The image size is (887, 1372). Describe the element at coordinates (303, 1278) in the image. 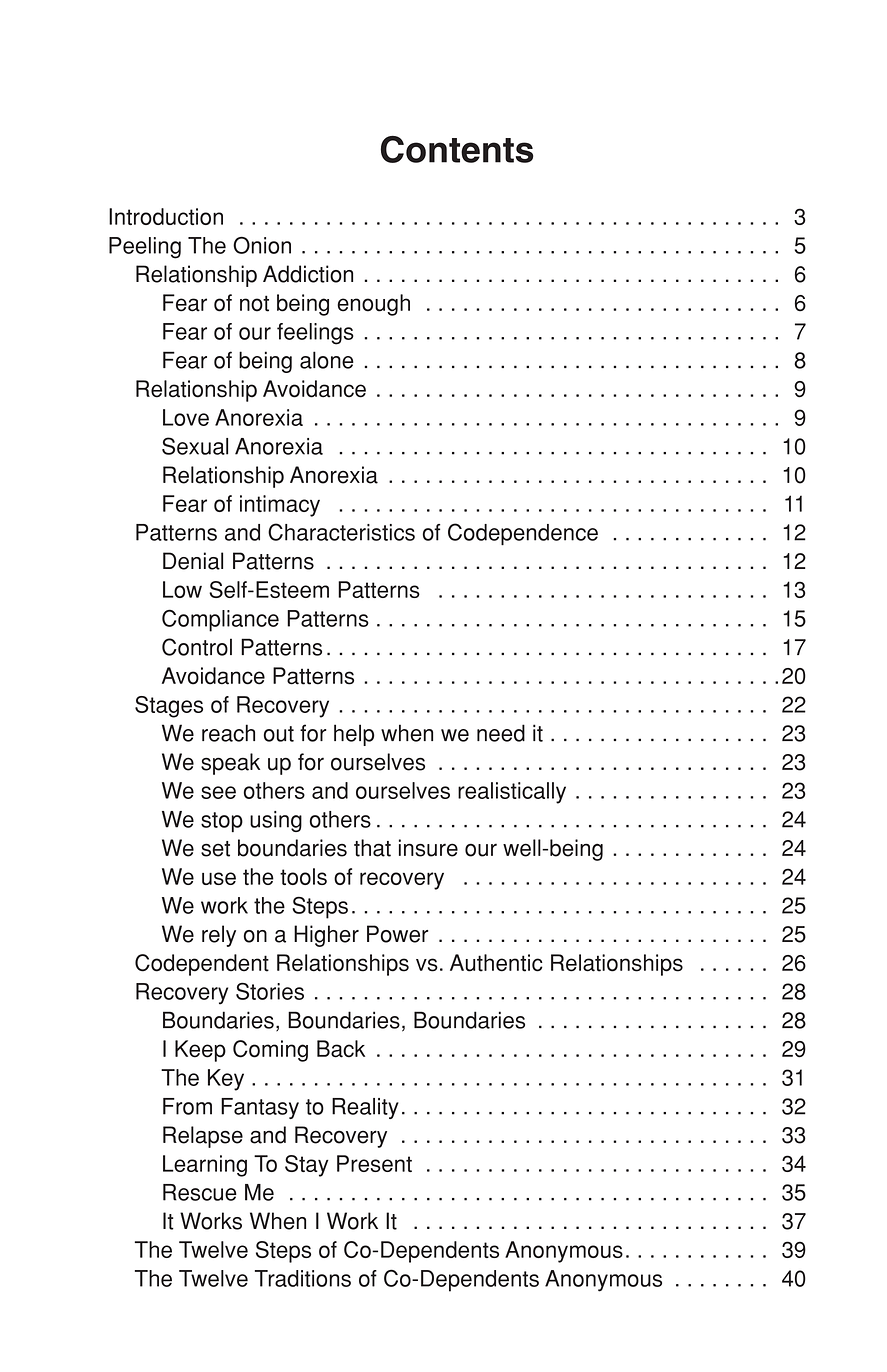

I see `Traditions` at that location.
